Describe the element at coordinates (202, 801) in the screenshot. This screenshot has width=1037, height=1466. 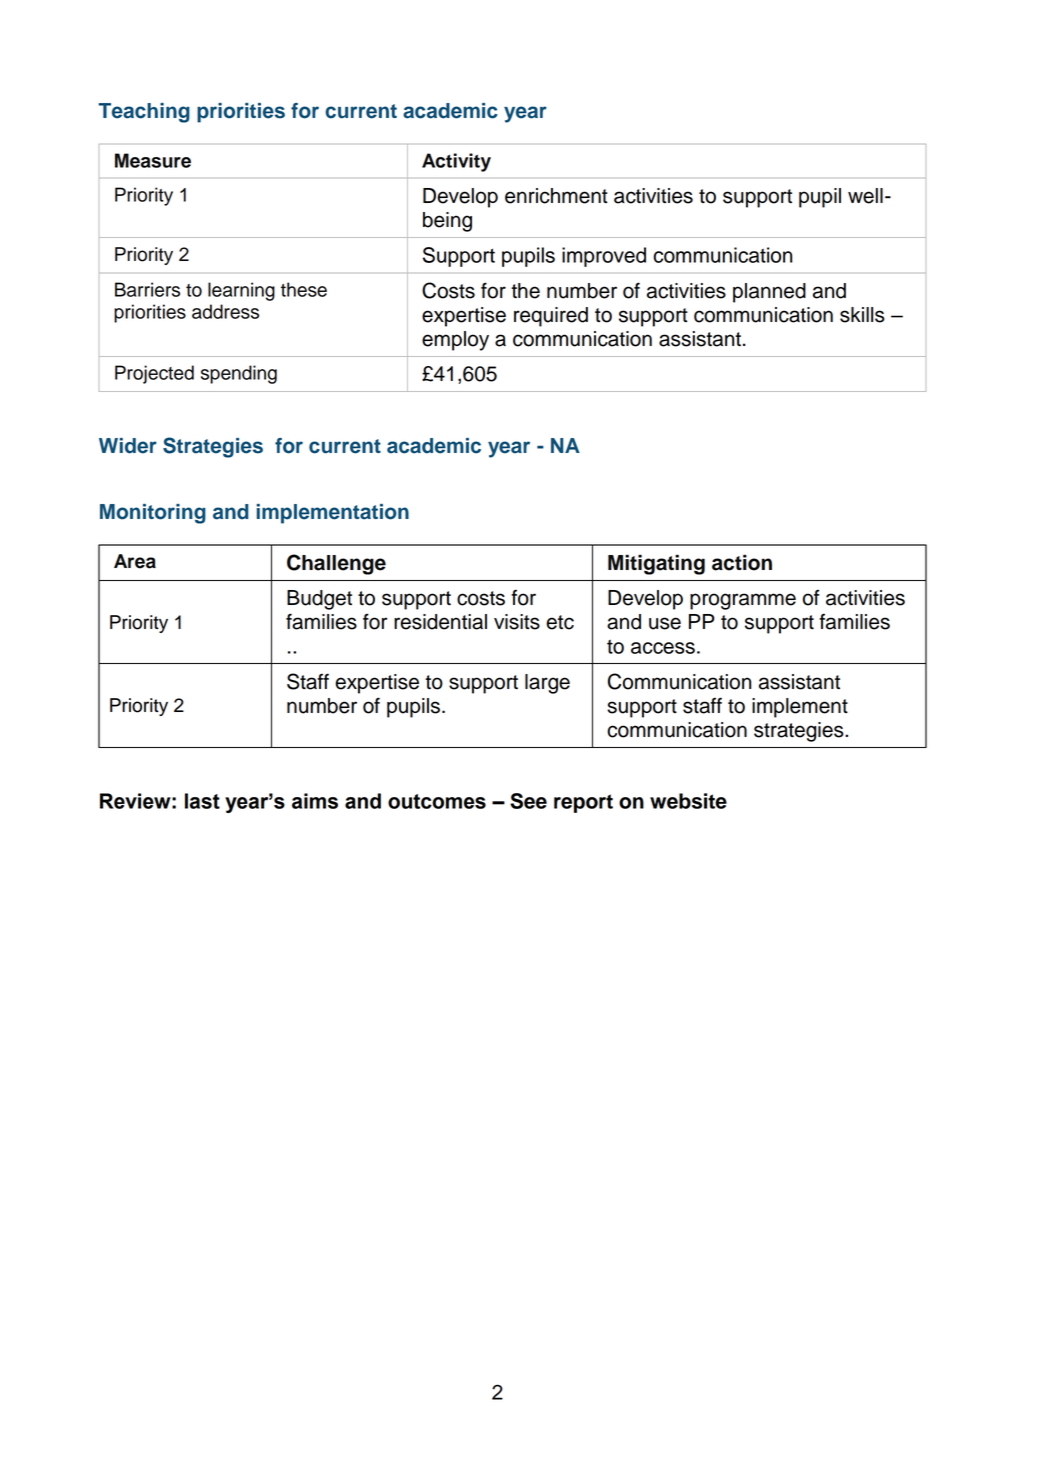
I see `last` at that location.
